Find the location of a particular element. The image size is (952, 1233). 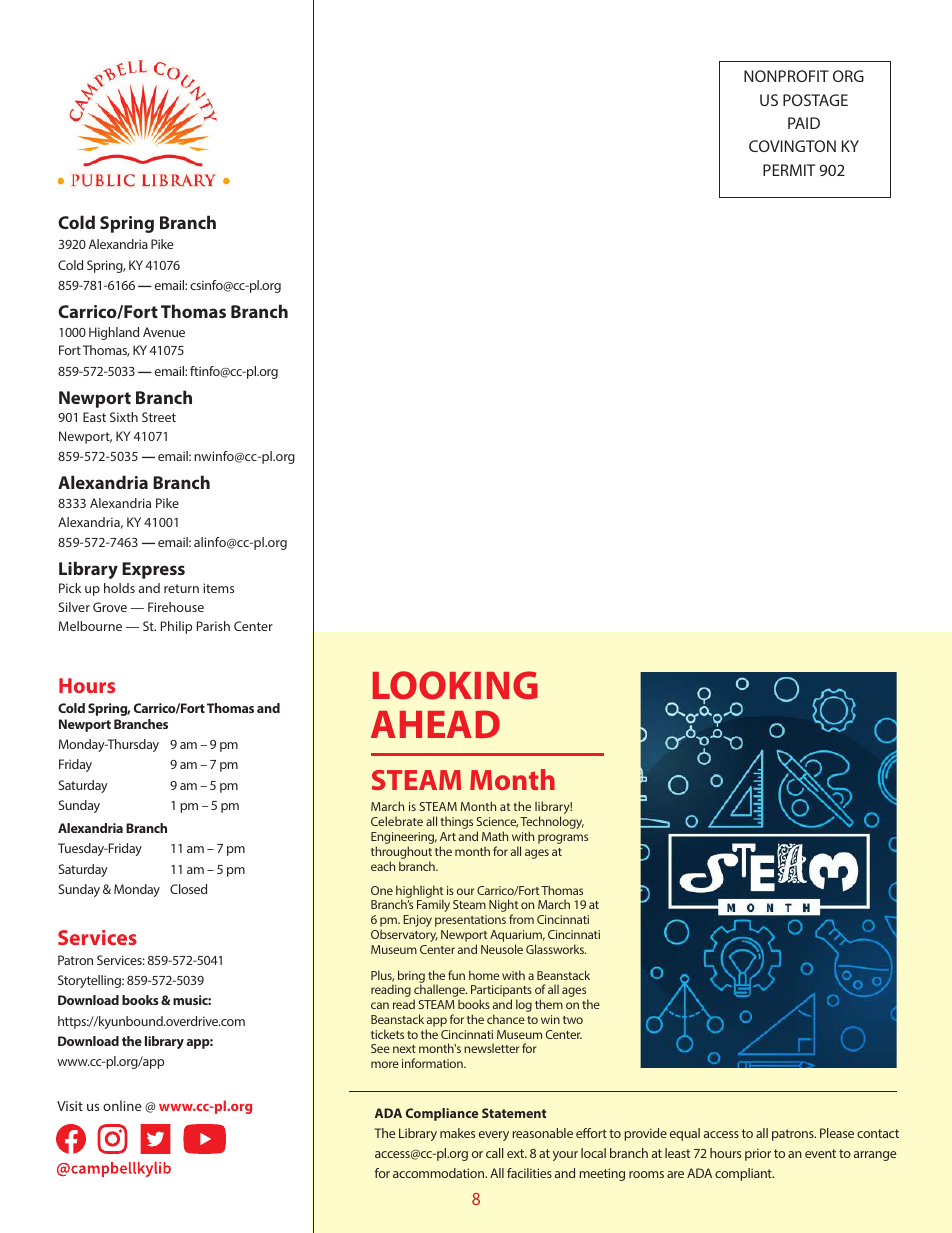

Sixth is located at coordinates (124, 417).
